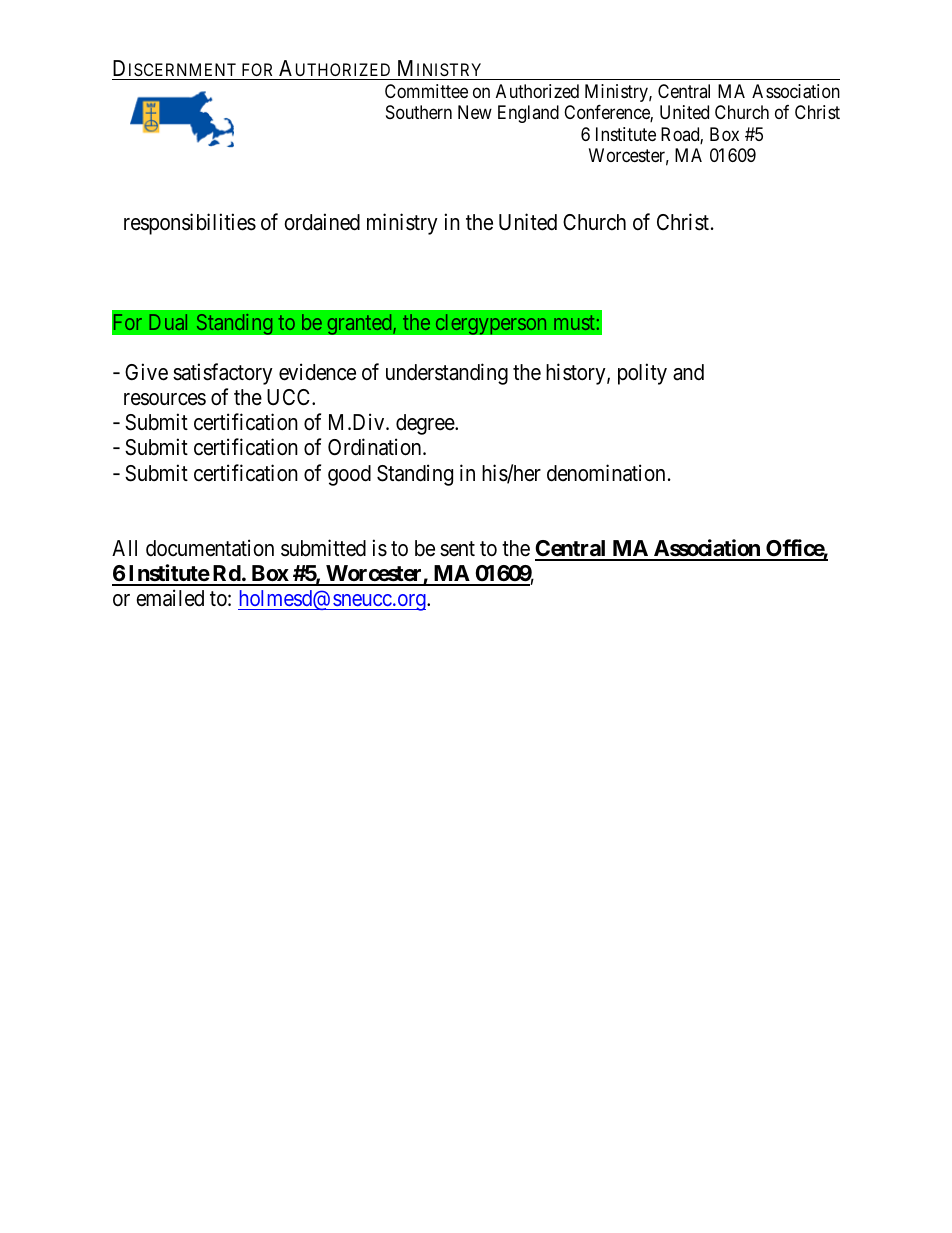 The height and width of the page is (1233, 952). I want to click on emailed, so click(170, 598).
